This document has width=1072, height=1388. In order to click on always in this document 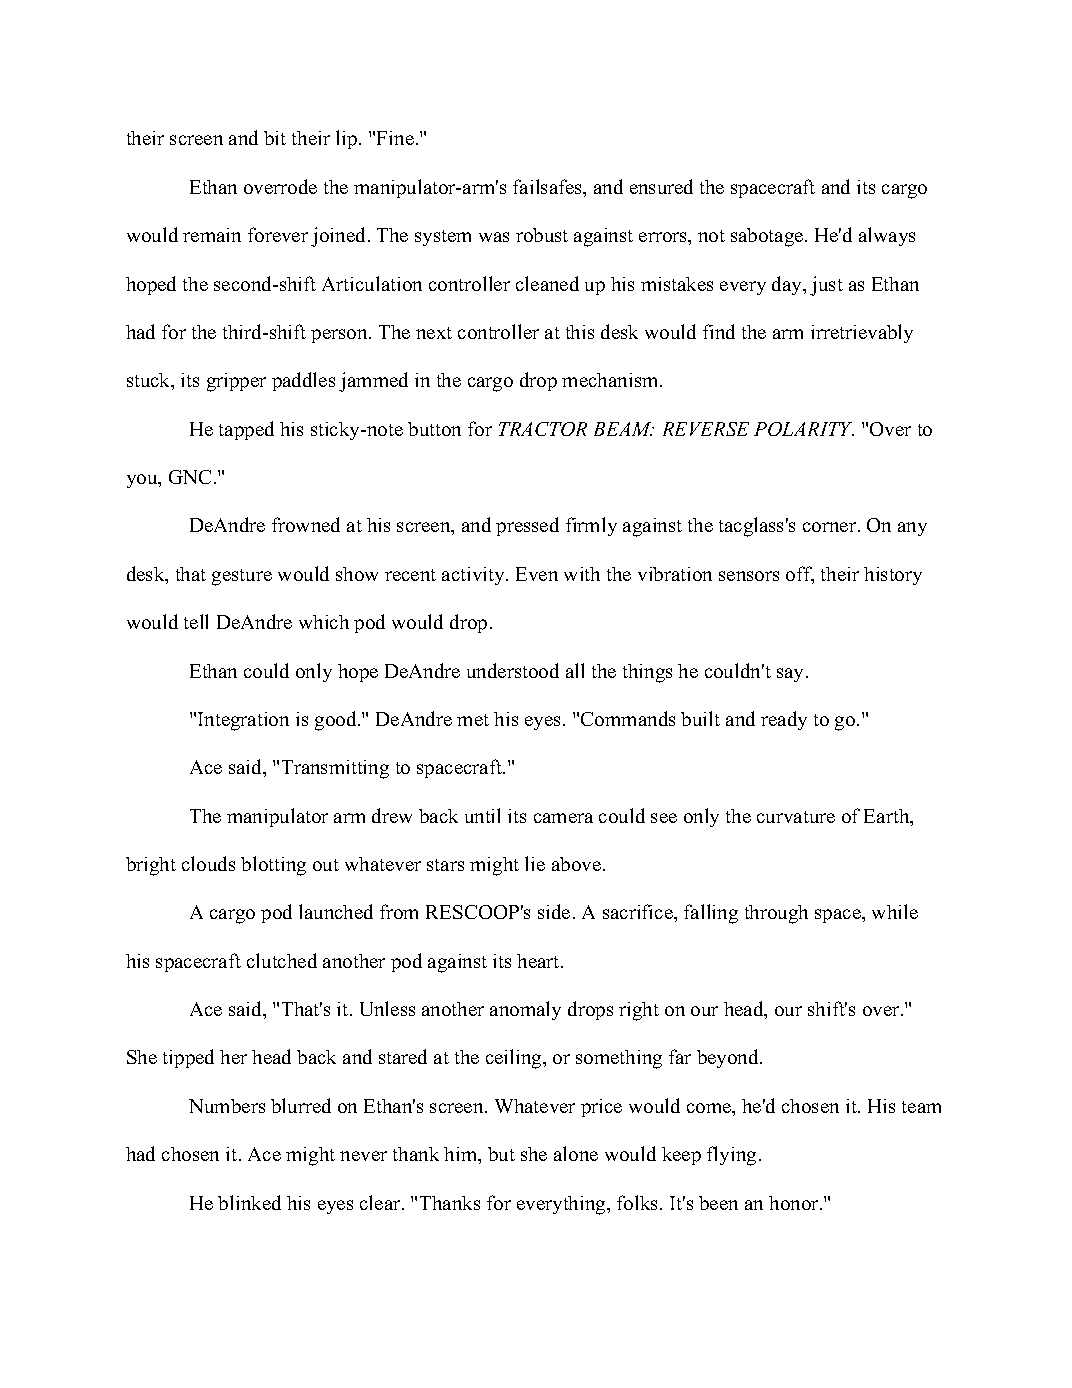, I will do `click(887, 236)`.
